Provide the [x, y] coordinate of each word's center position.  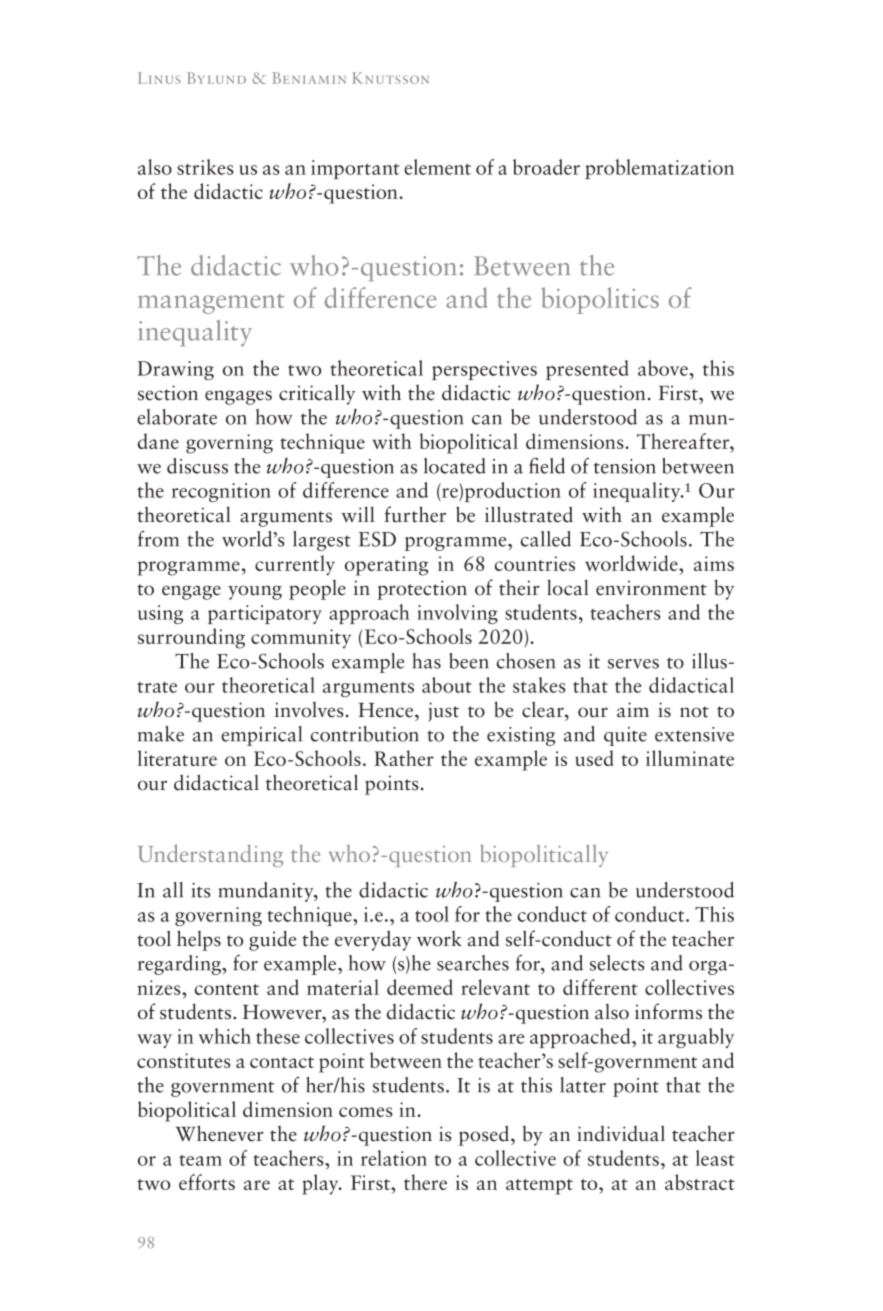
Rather [404, 758]
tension [625, 466]
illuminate [690, 758]
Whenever [219, 1133]
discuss [197, 466]
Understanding [210, 855]
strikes [205, 167]
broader [546, 167]
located [455, 466]
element [437, 167]
